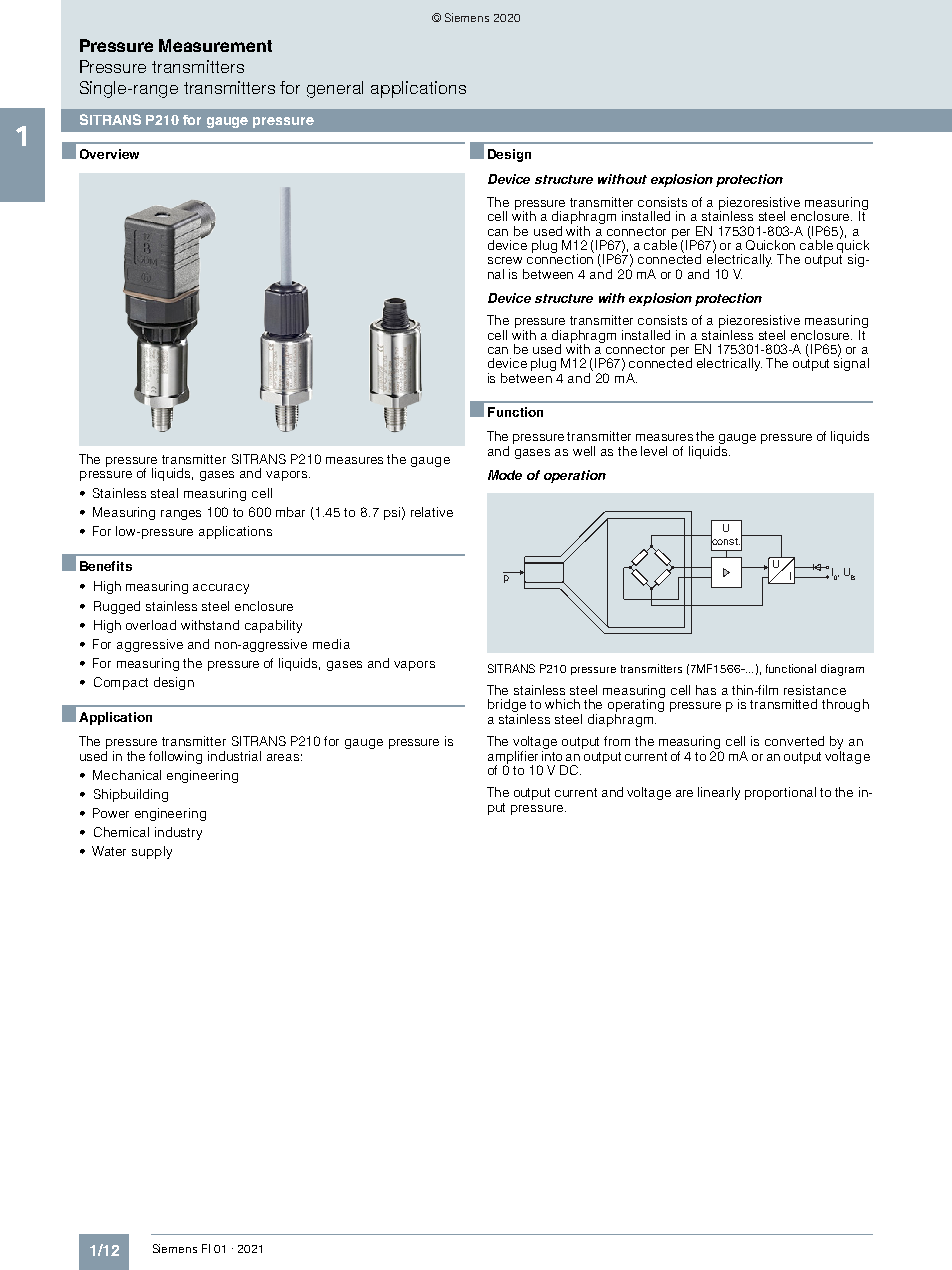 Image resolution: width=952 pixels, height=1270 pixels. I want to click on well, so click(584, 451).
